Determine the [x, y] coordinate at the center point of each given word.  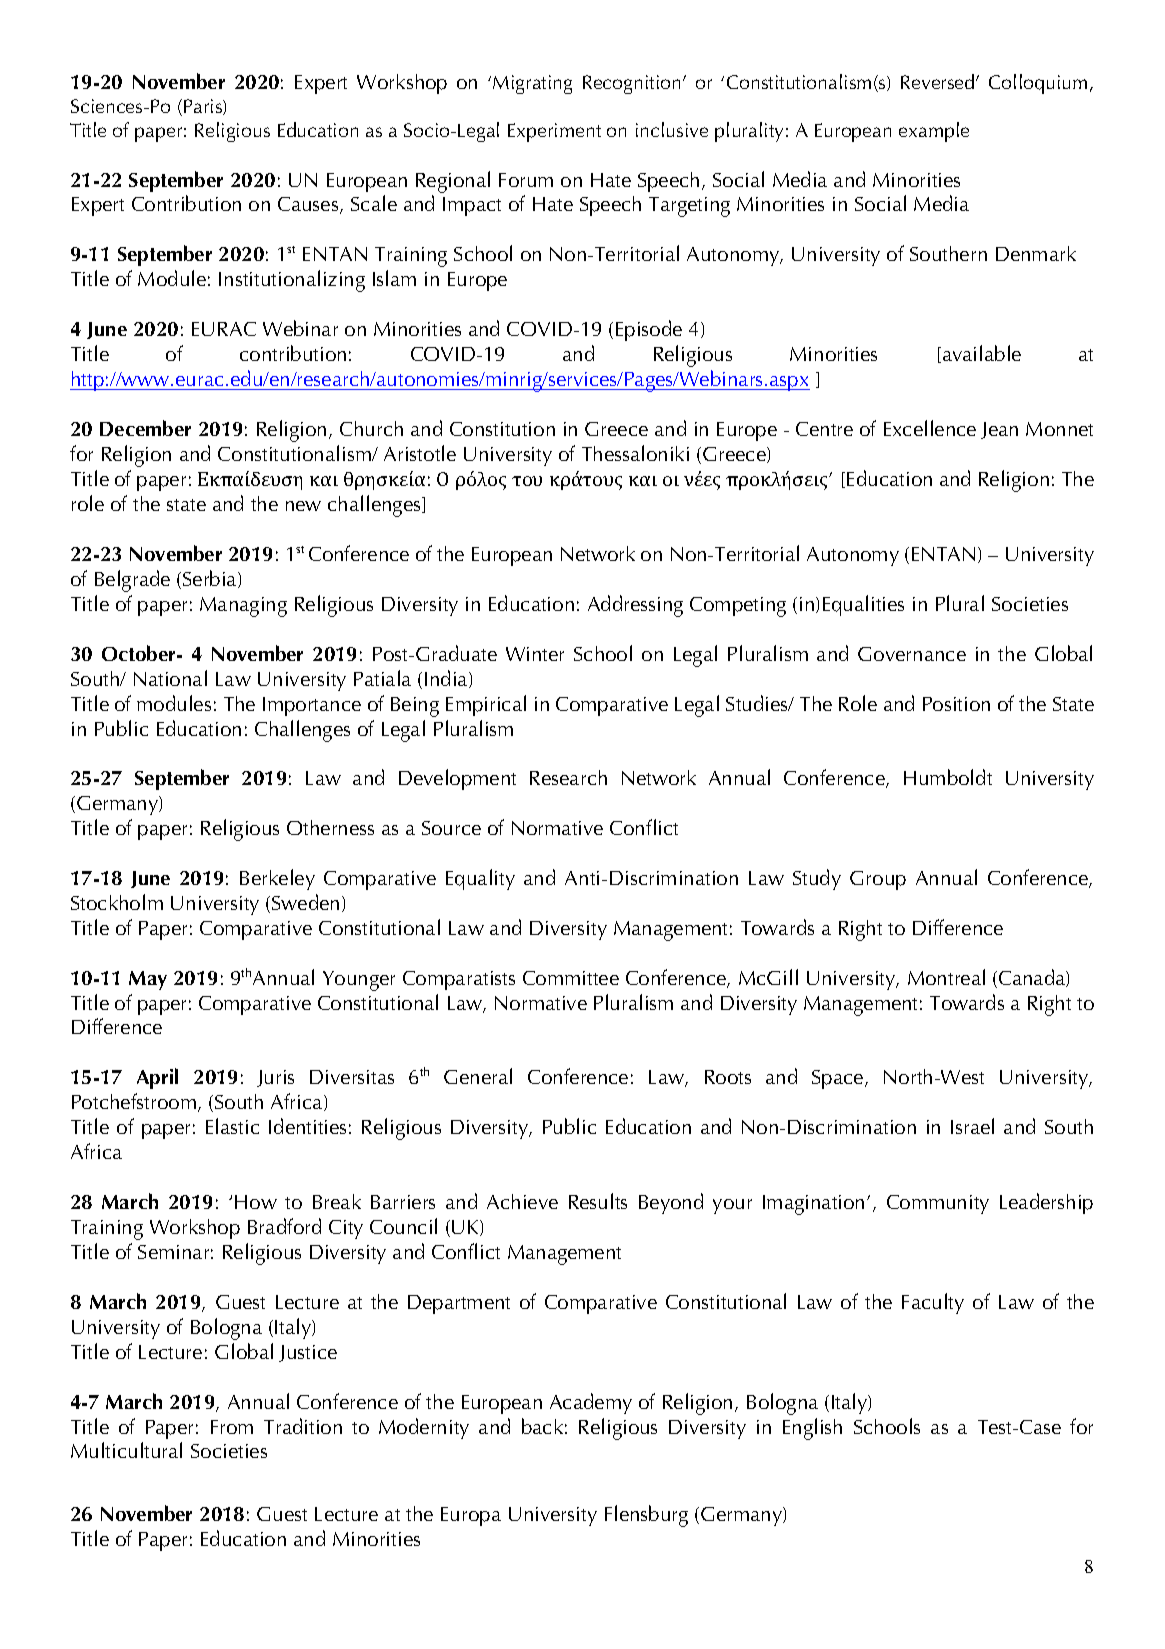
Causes [309, 205]
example [934, 132]
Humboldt [948, 777]
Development [457, 779]
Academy [591, 1403]
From [232, 1427]
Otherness [330, 827]
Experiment [554, 132]
